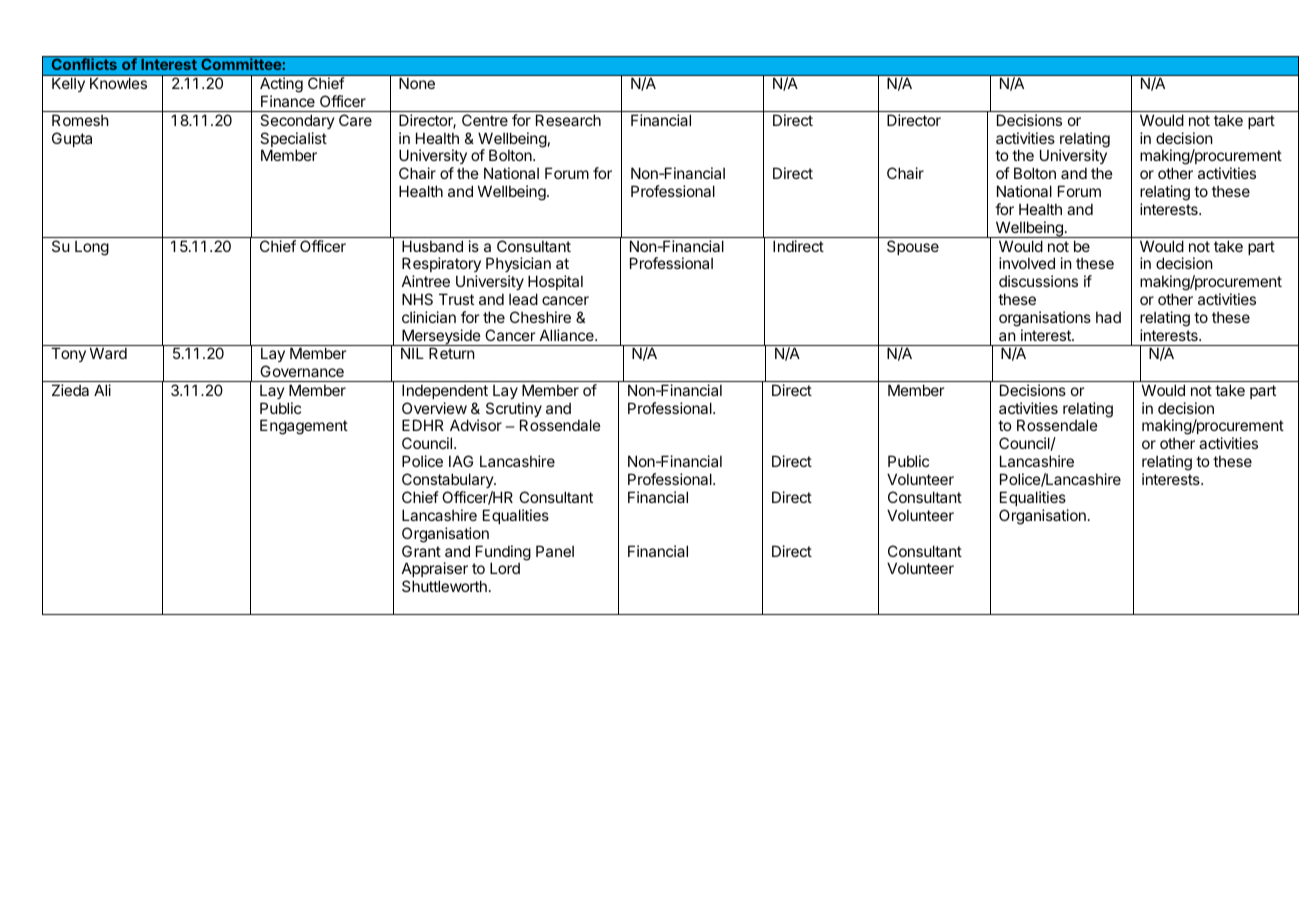 The height and width of the screenshot is (924, 1308). I want to click on Panel, so click(555, 551).
